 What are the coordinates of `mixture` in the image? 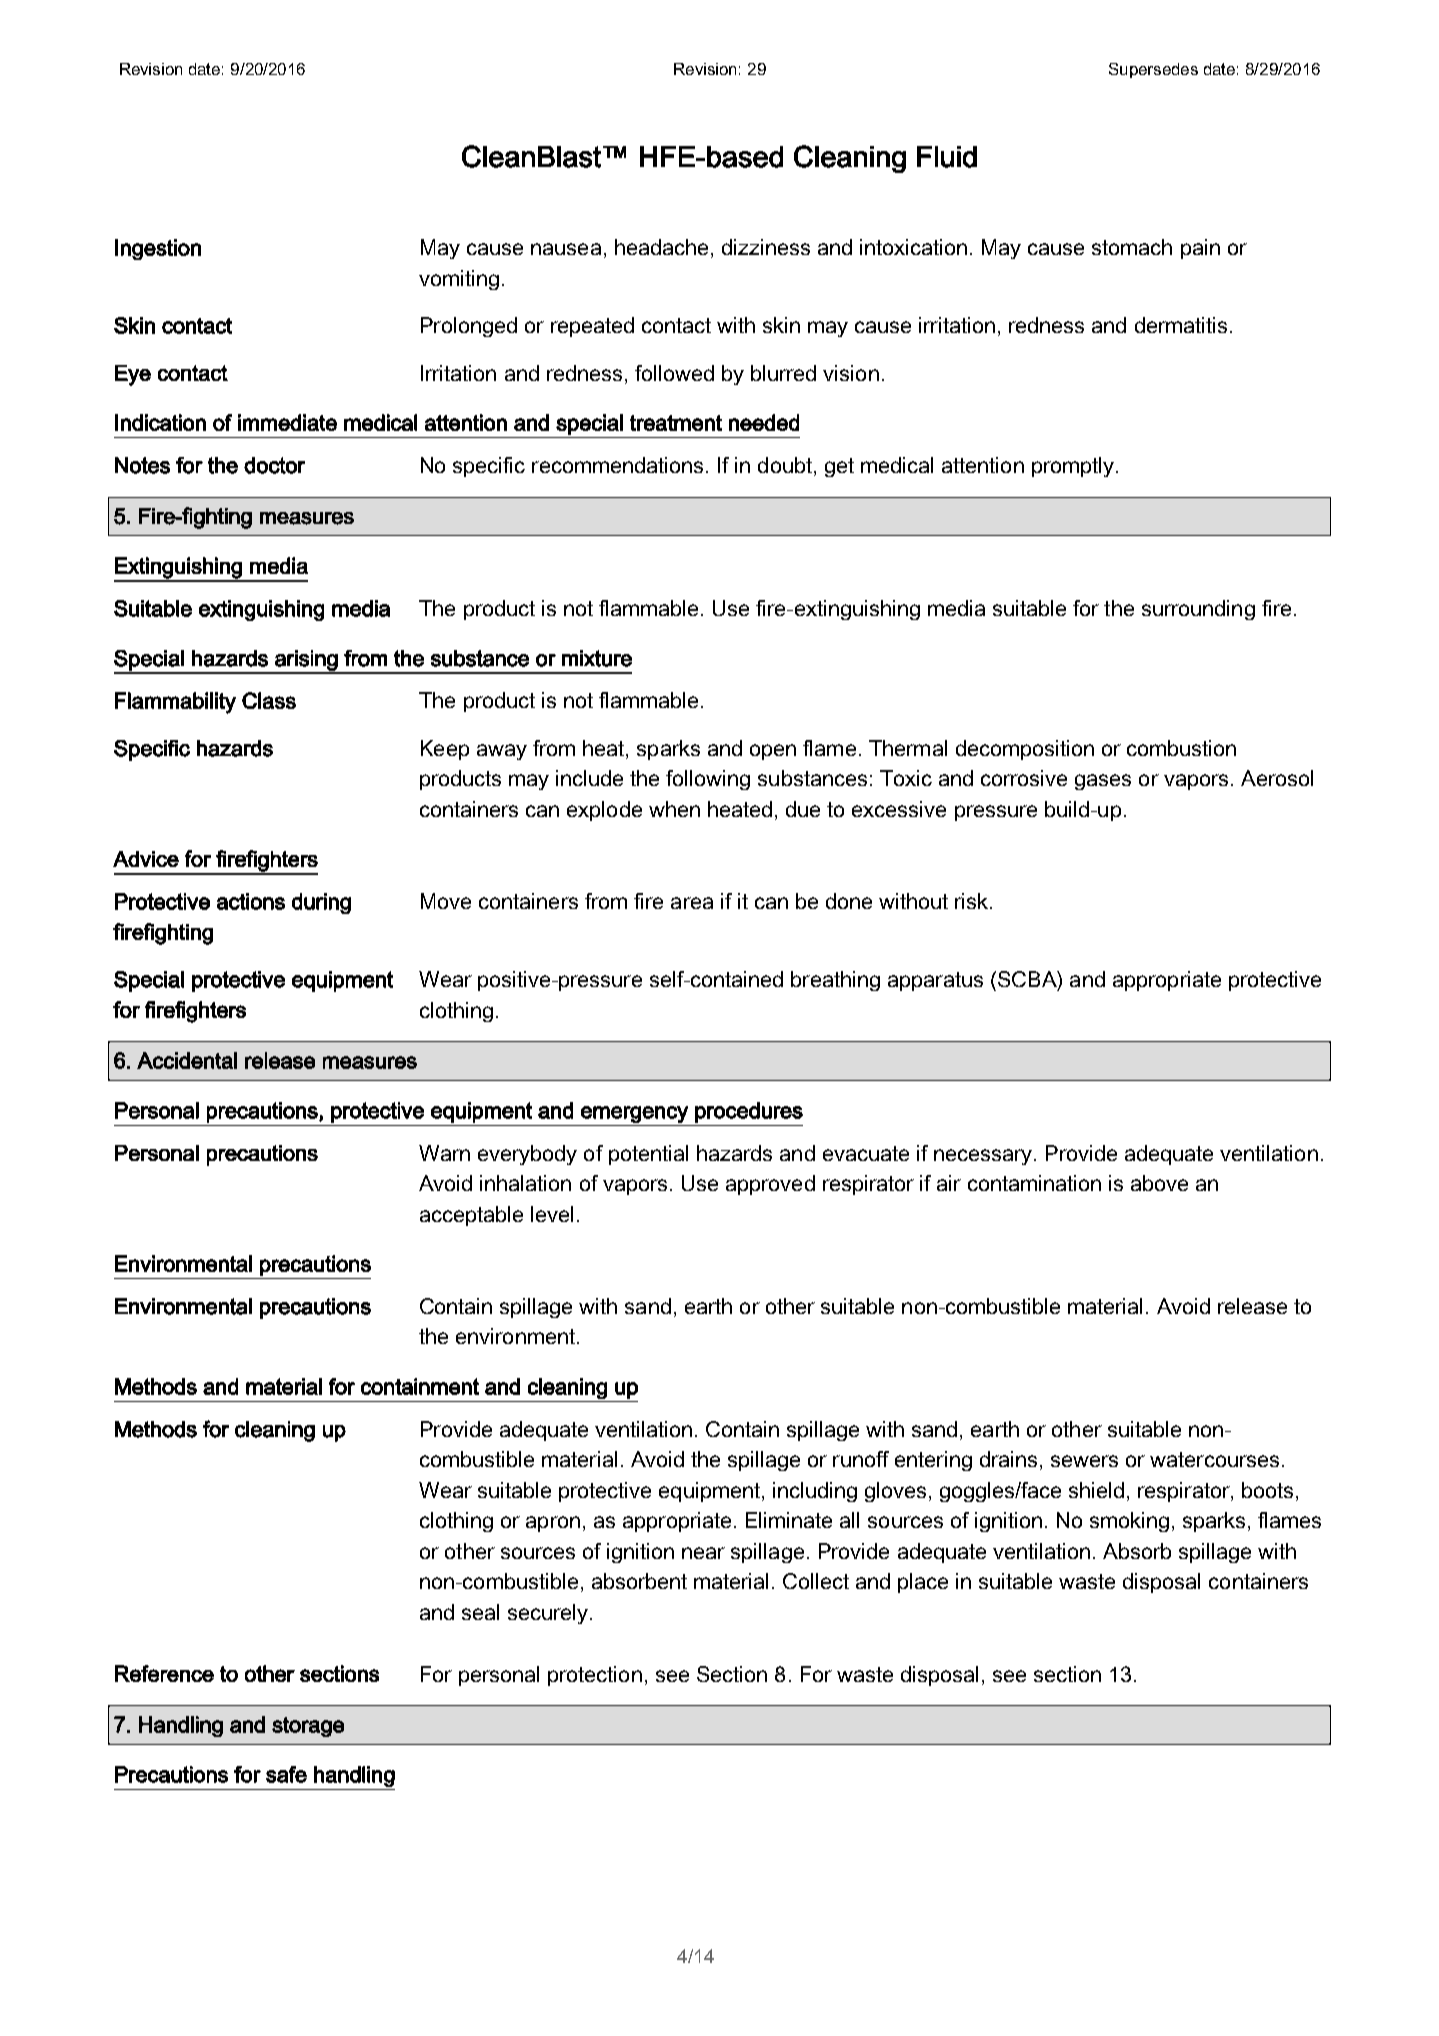 It's located at (597, 658).
